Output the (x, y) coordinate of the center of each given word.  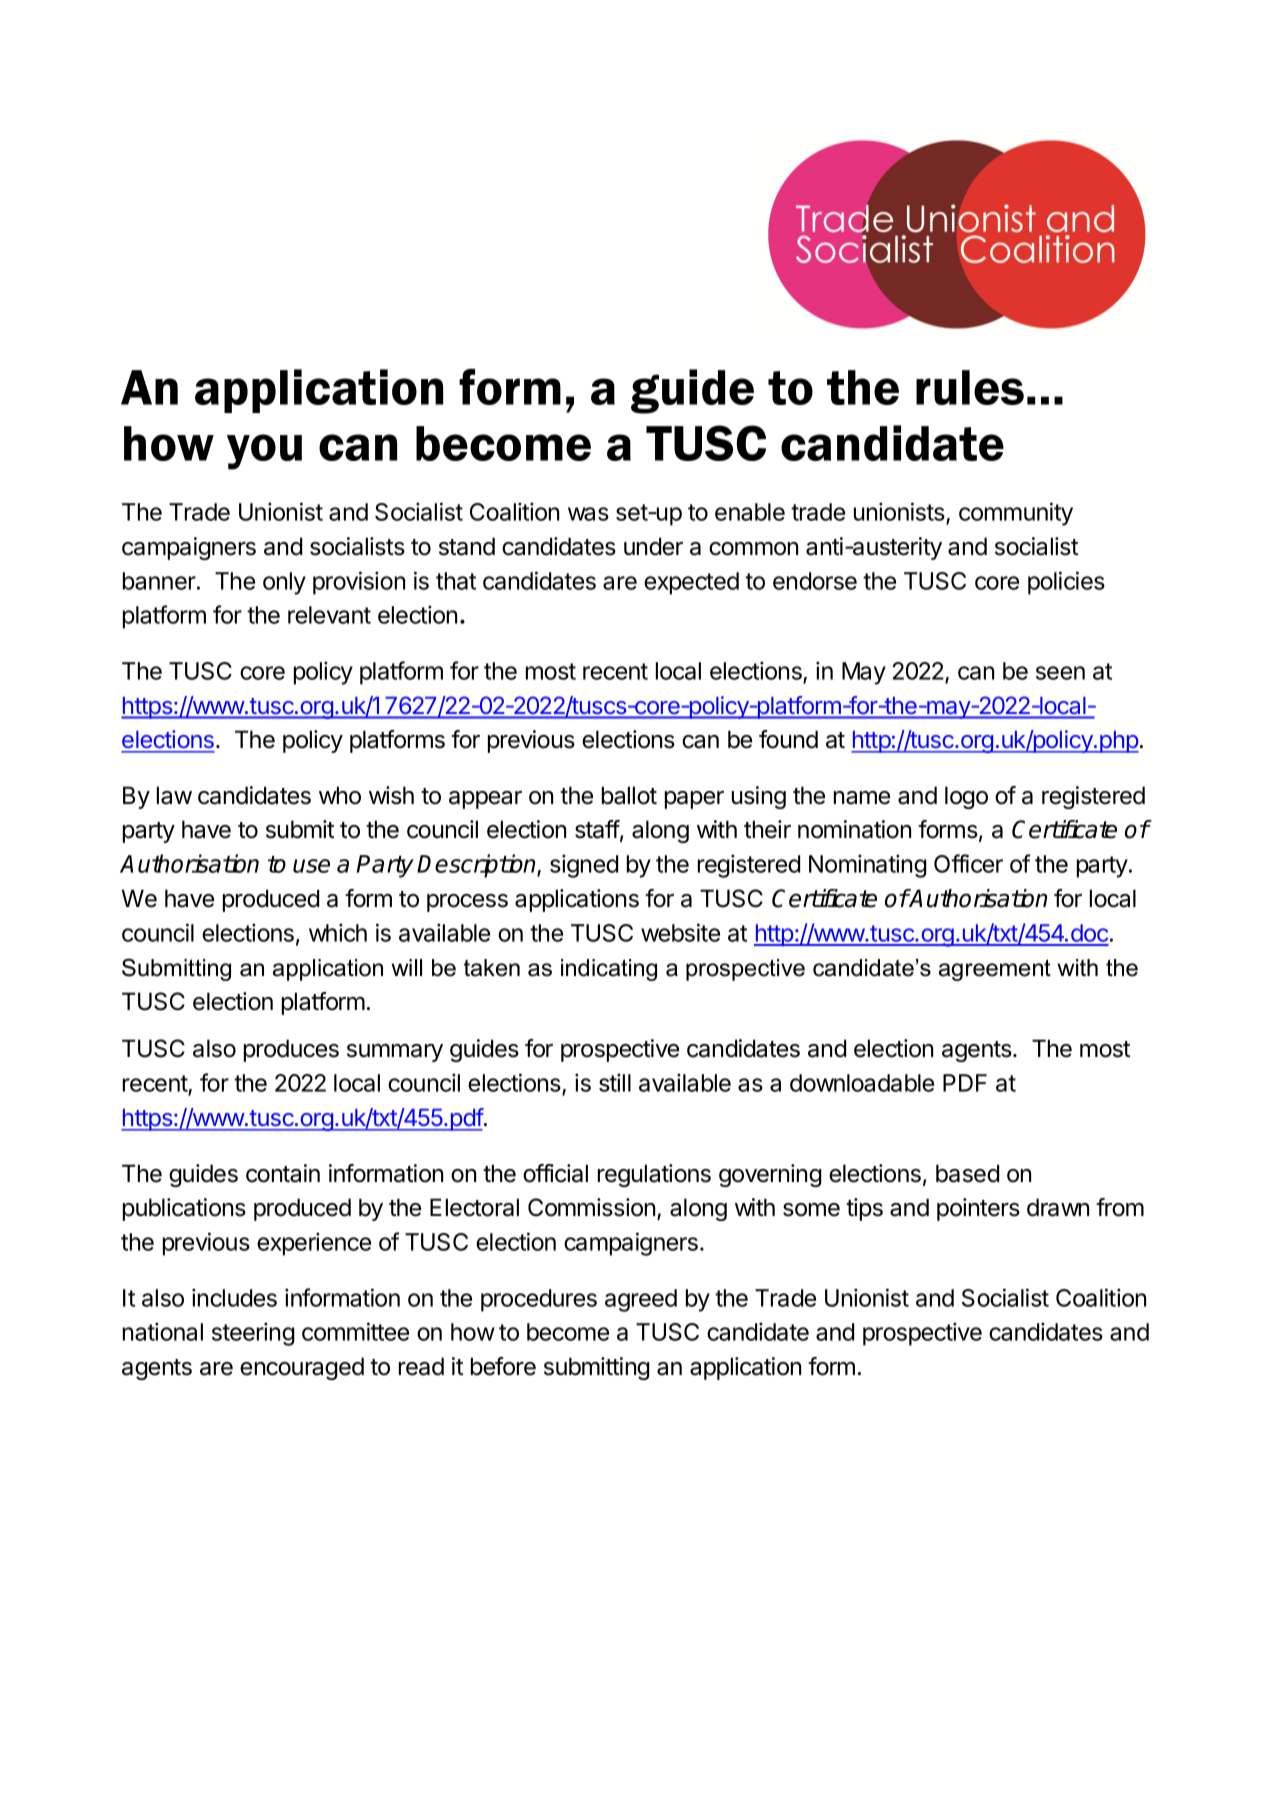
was (588, 514)
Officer (968, 863)
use (311, 866)
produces (291, 1050)
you (264, 452)
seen (1060, 673)
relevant (329, 615)
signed (584, 866)
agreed (641, 1300)
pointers (978, 1209)
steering (253, 1334)
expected (691, 583)
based (967, 1173)
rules (970, 387)
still (615, 1082)
